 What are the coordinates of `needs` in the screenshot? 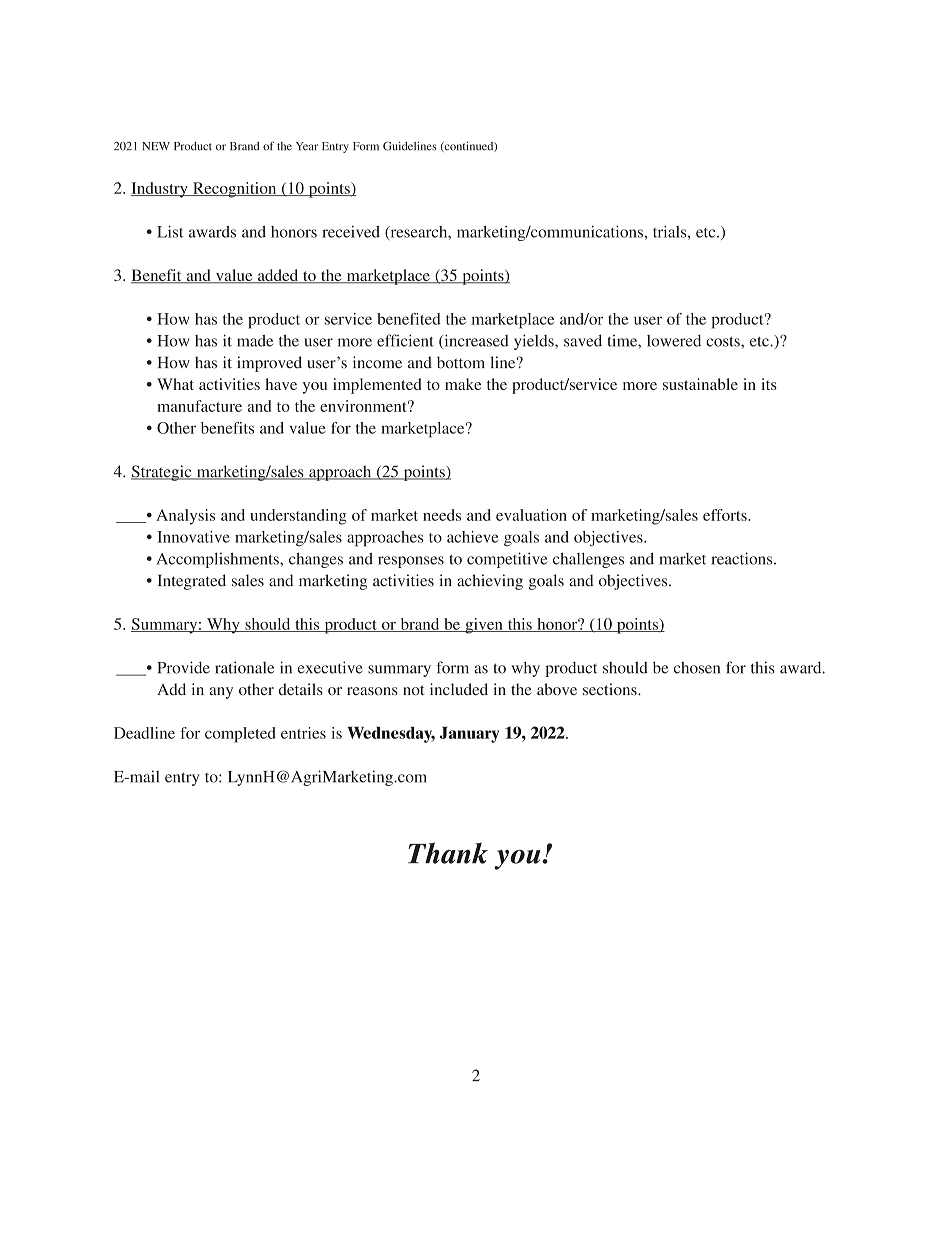 It's located at (442, 515).
